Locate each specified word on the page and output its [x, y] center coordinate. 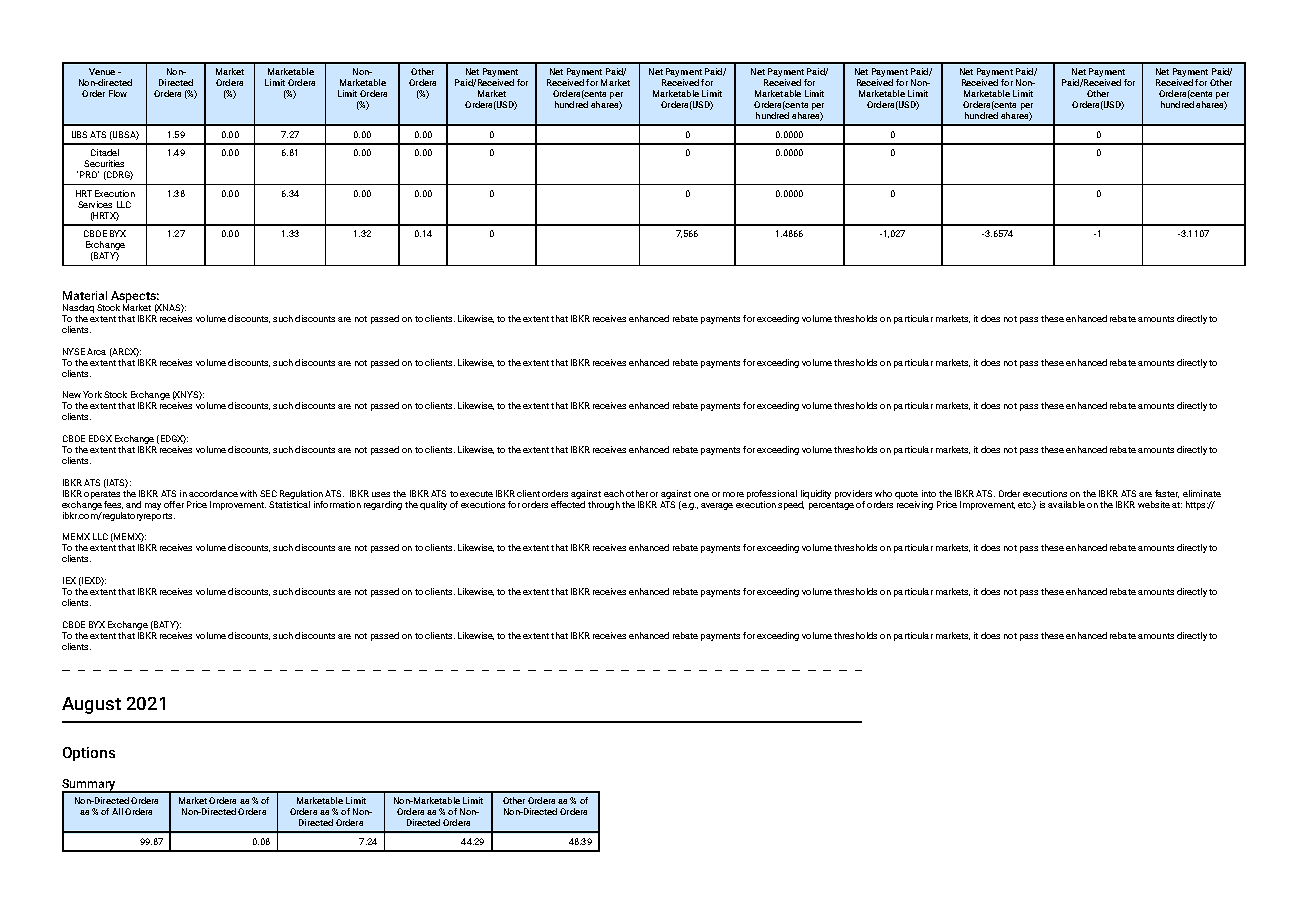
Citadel [105, 152]
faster [1167, 494]
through [604, 505]
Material [85, 295]
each [614, 493]
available [1066, 504]
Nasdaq [78, 310]
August [91, 705]
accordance [213, 493]
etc [1025, 505]
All [117, 811]
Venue [102, 71]
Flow [118, 93]
